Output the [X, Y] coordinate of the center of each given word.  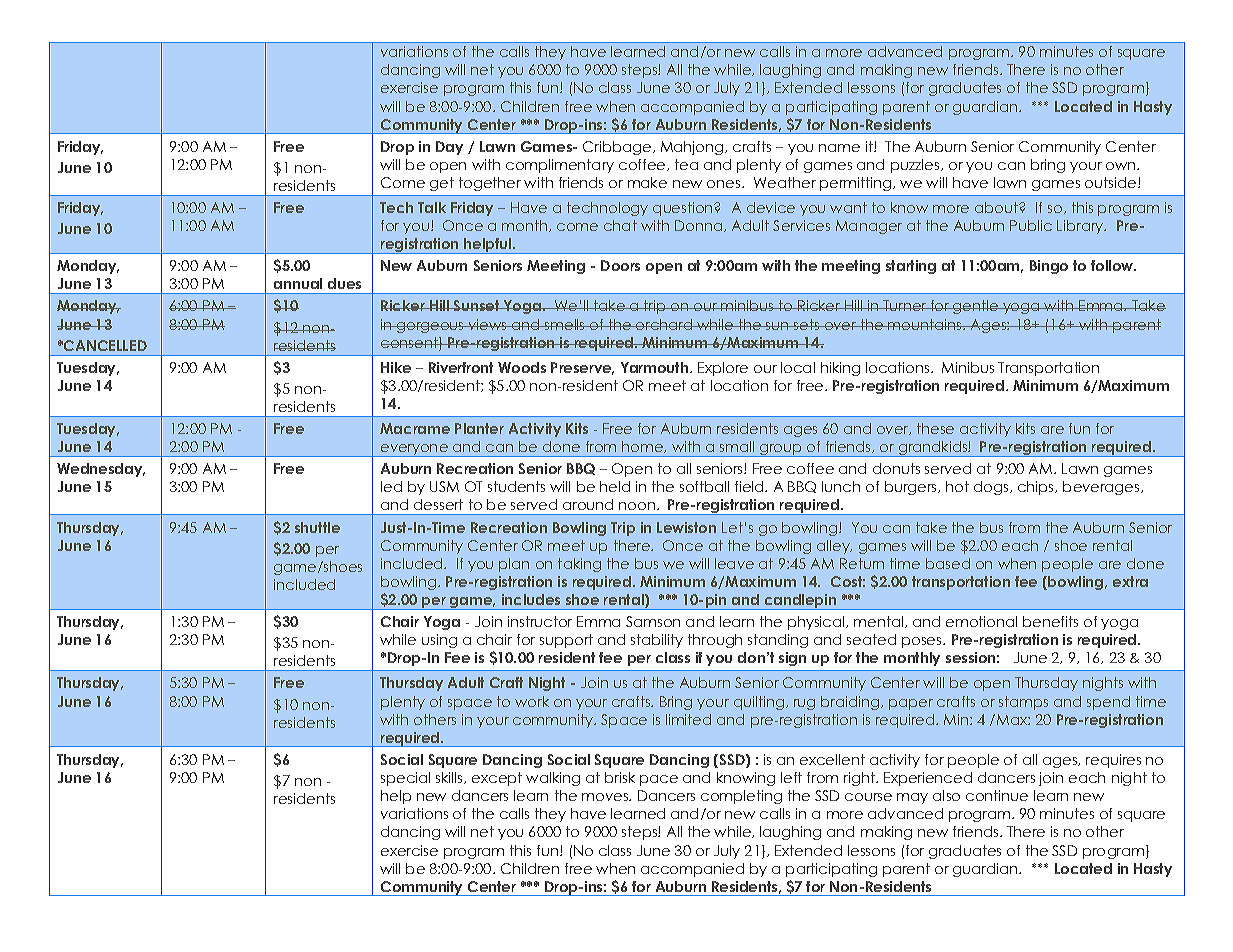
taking [579, 565]
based [948, 563]
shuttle [317, 527]
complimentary [560, 166]
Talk [432, 207]
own [1122, 166]
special [405, 779]
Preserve [582, 368]
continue [997, 795]
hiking [840, 369]
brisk [620, 777]
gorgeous [430, 327]
